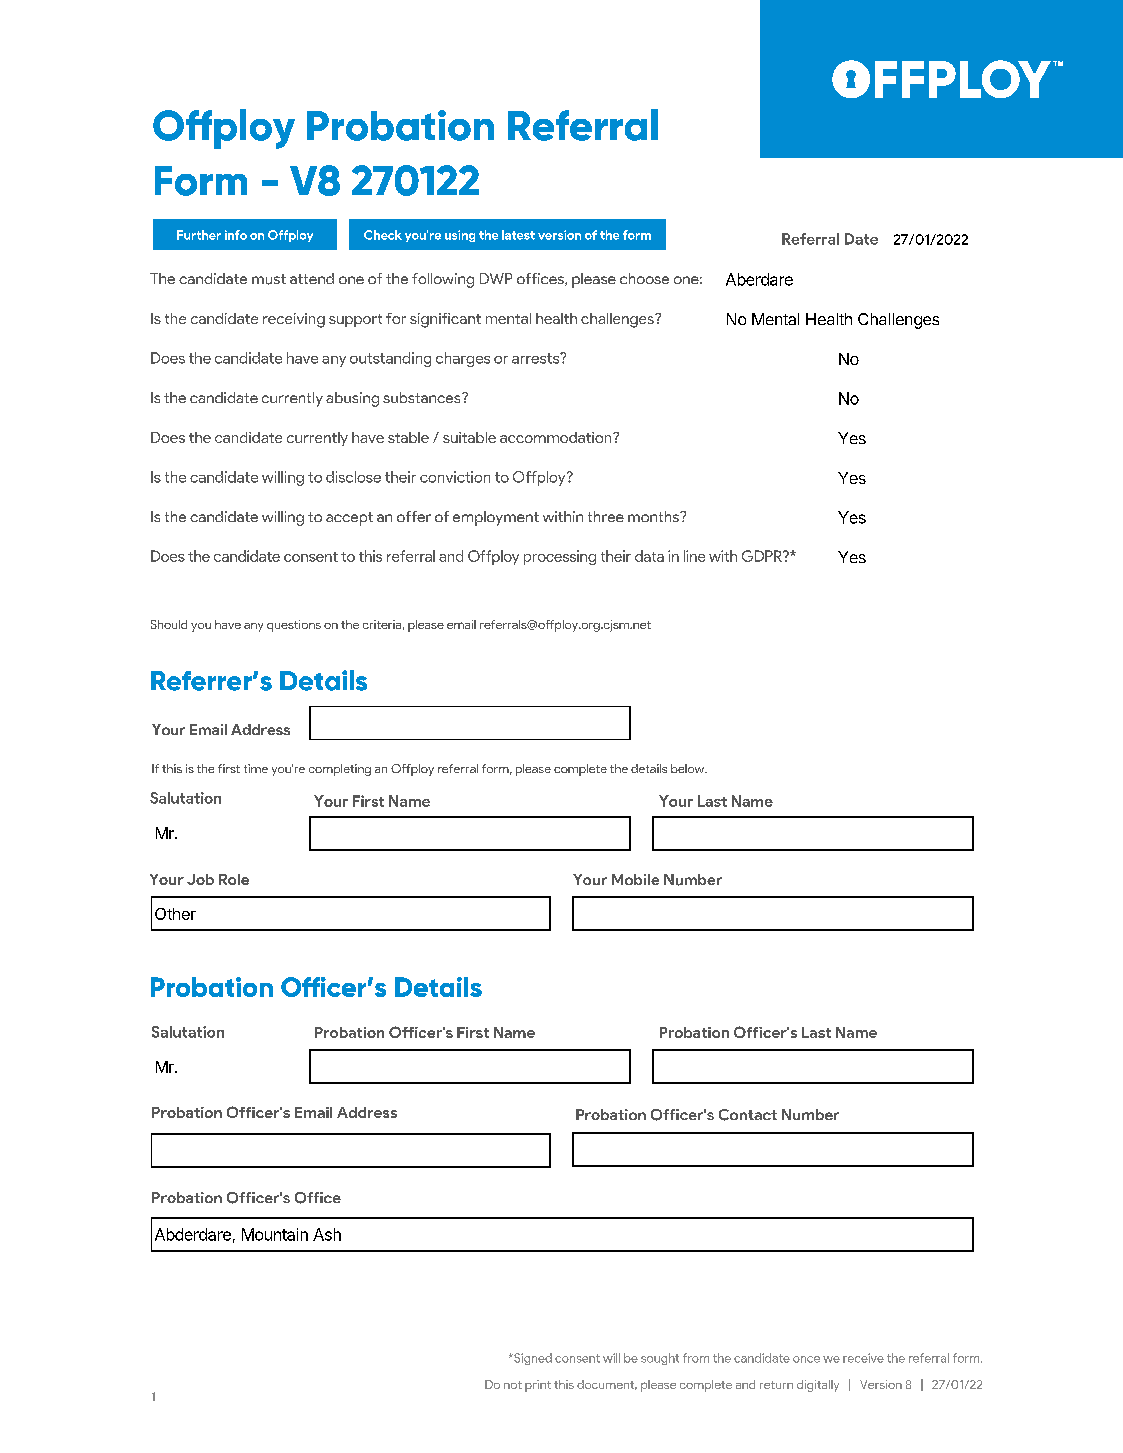 Image resolution: width=1123 pixels, height=1453 pixels. Describe the element at coordinates (689, 768) in the page. I see `below` at that location.
